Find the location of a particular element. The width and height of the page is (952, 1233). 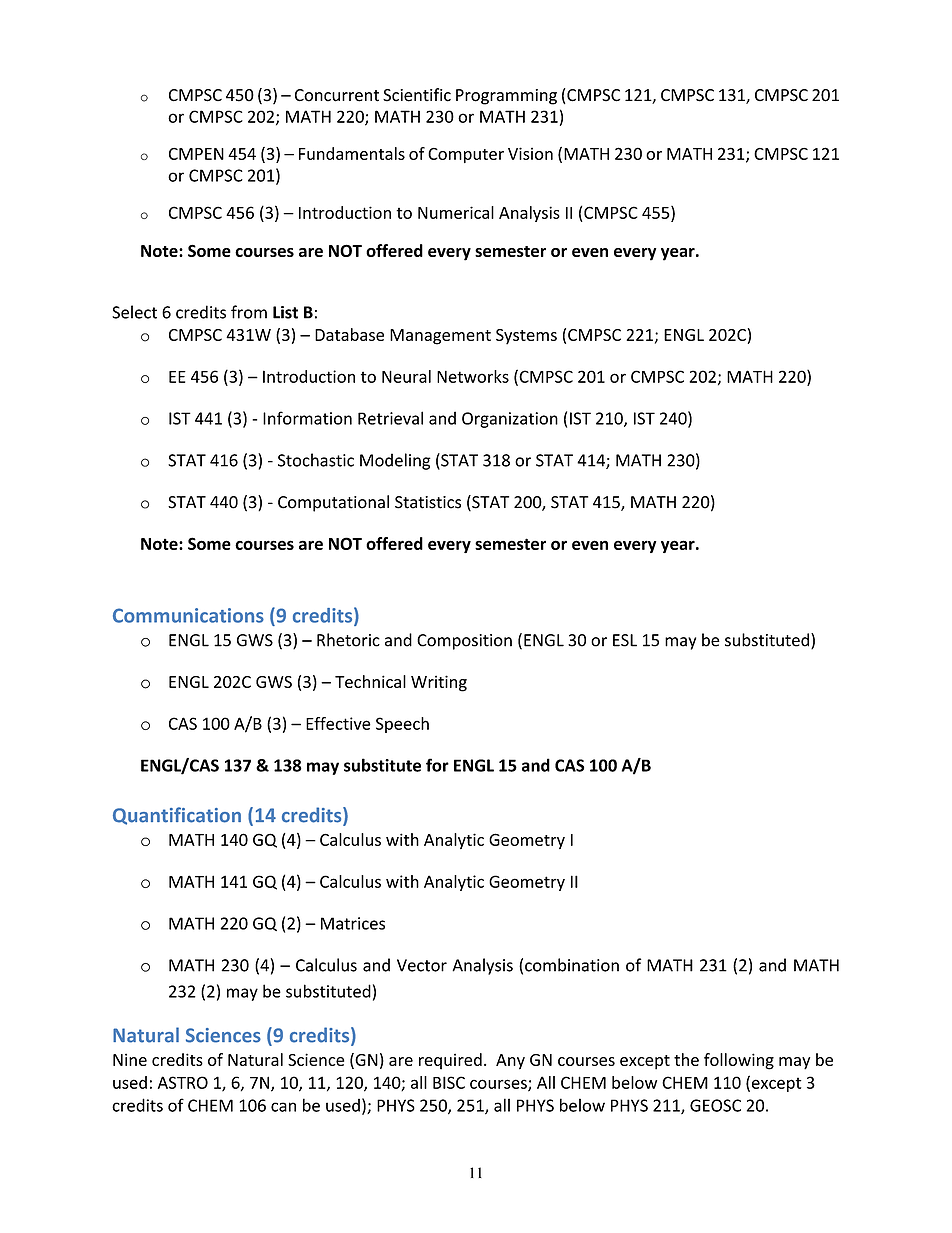

Matrices is located at coordinates (353, 923).
